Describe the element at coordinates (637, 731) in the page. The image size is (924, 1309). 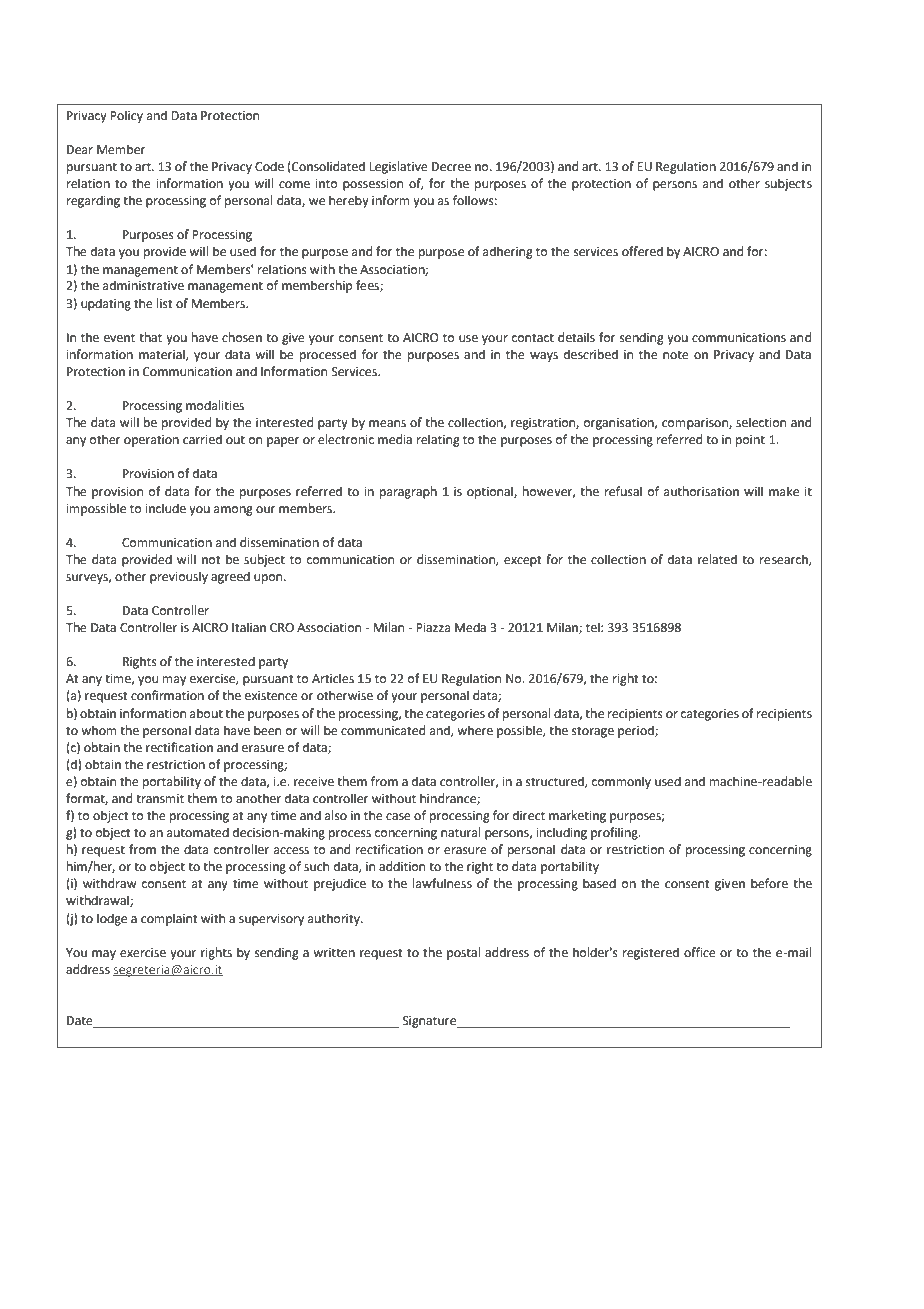
I see `period` at that location.
